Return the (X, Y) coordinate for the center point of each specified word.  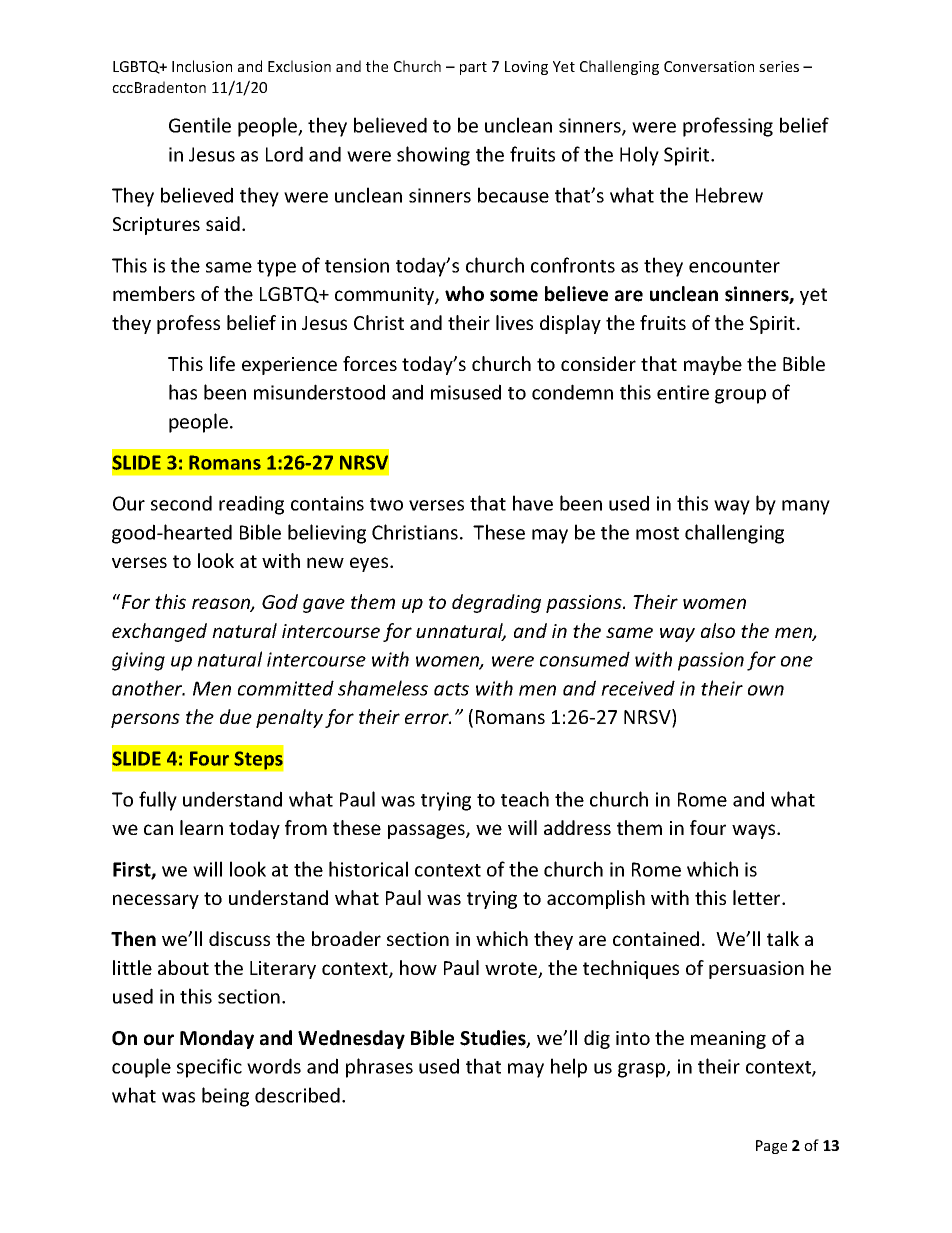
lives (514, 322)
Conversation (709, 66)
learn (201, 827)
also (718, 630)
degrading (496, 603)
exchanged (159, 632)
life (222, 363)
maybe (713, 365)
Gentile (200, 125)
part (473, 68)
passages (427, 831)
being (225, 1097)
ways (755, 831)
